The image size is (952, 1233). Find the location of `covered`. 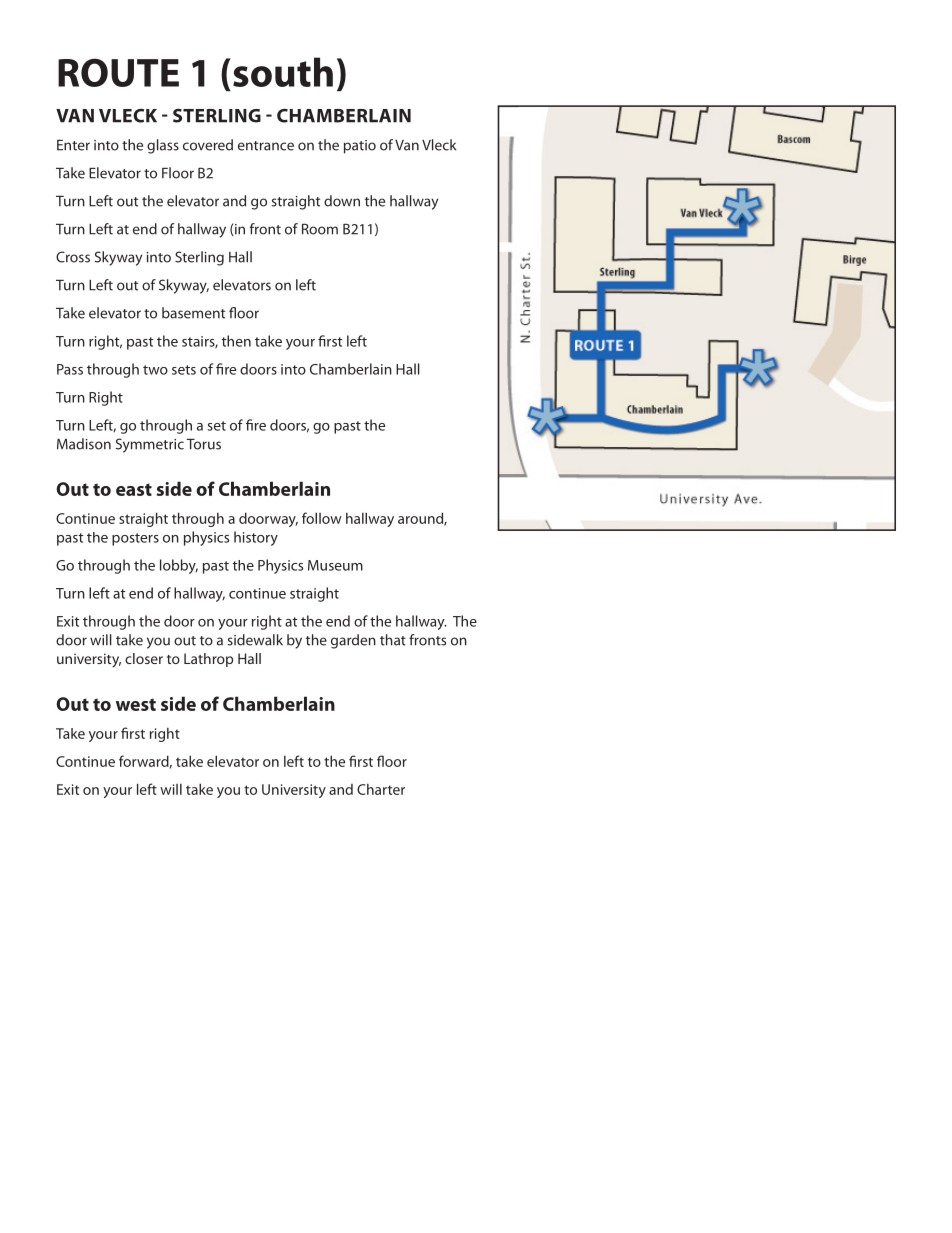

covered is located at coordinates (208, 145).
